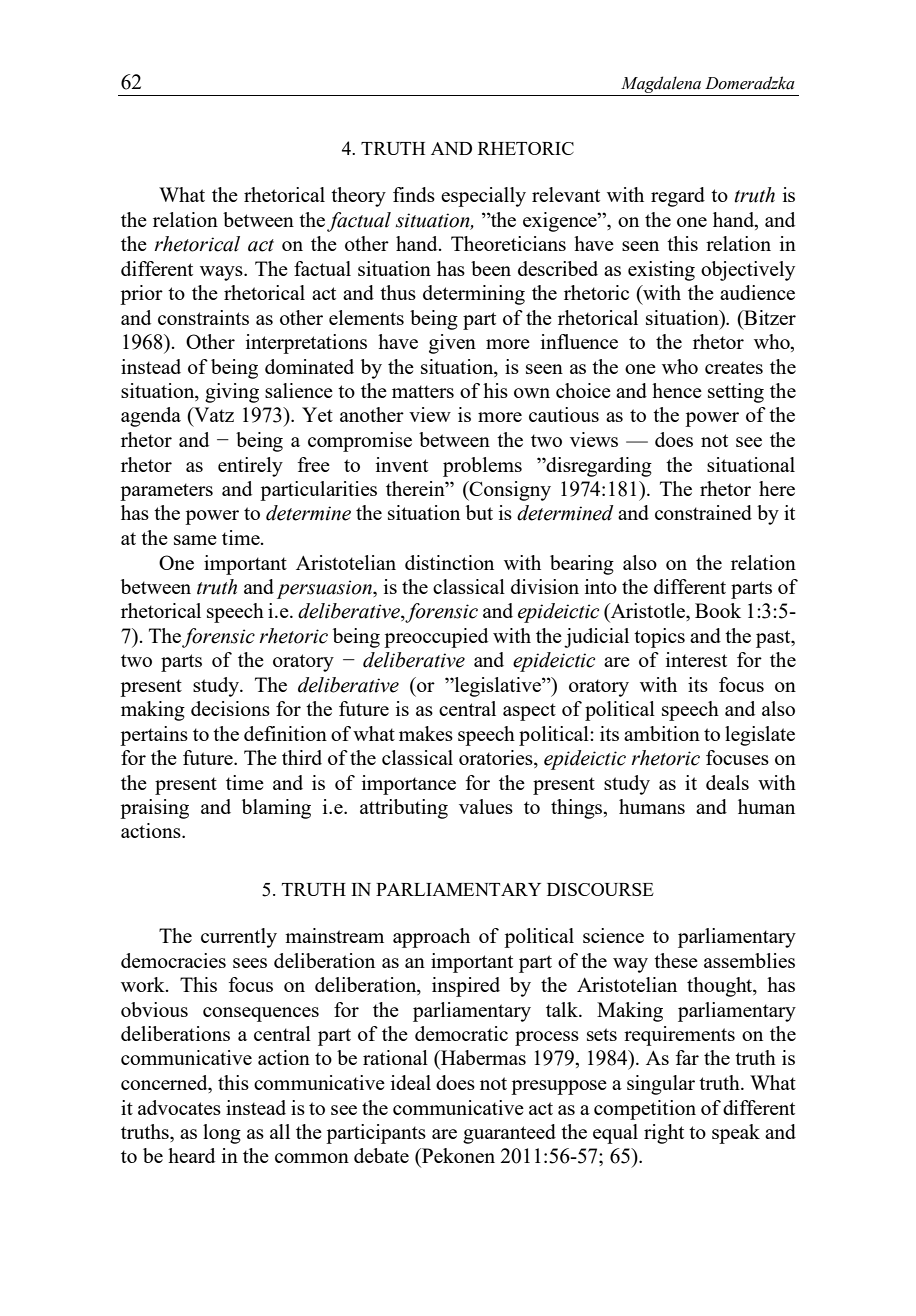 The image size is (916, 1316). I want to click on Magdalena, so click(661, 84).
